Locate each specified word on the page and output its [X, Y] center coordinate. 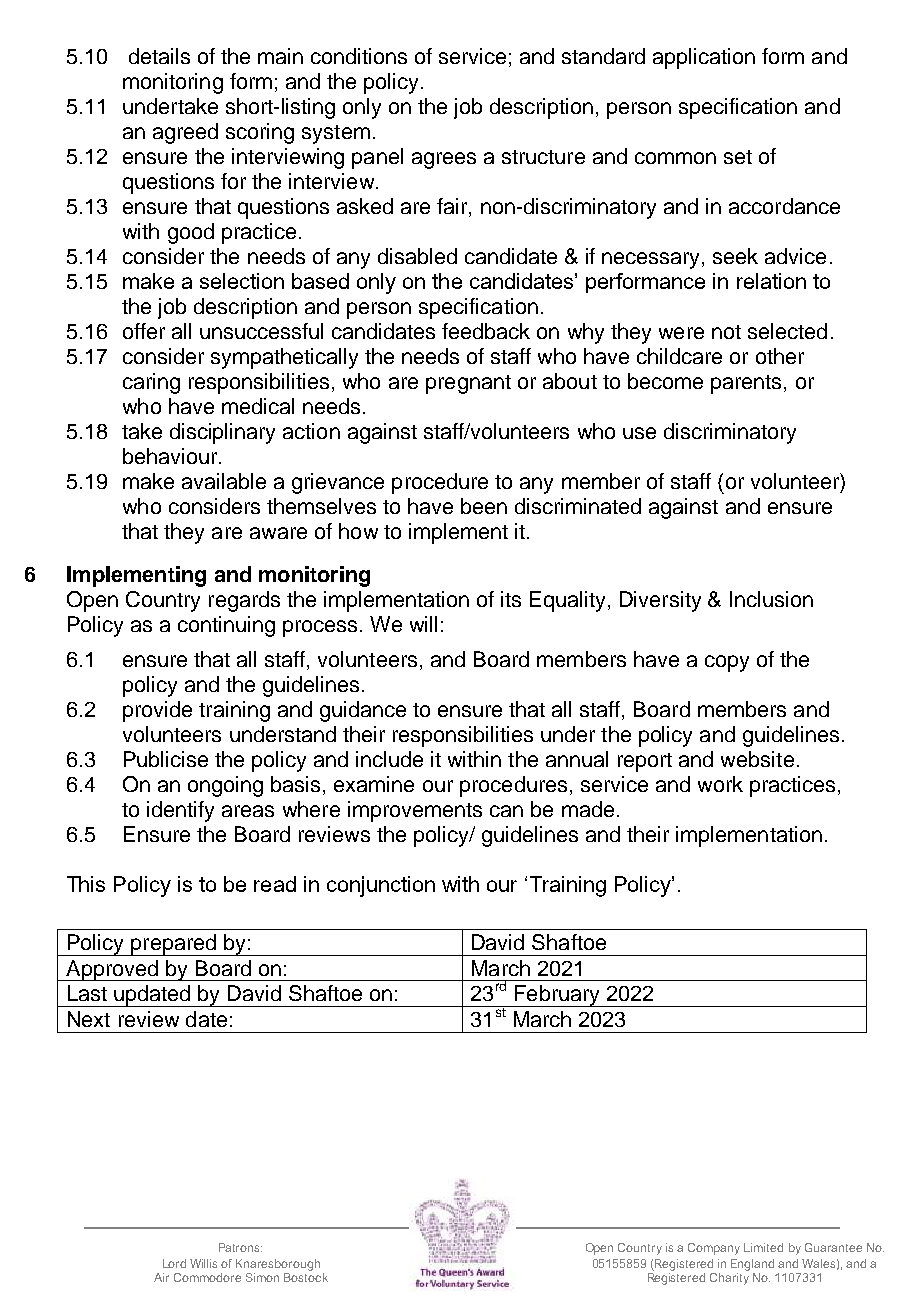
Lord [174, 1263]
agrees [444, 160]
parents [746, 384]
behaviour [171, 456]
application [704, 58]
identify [180, 811]
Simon [262, 1277]
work [720, 784]
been [484, 506]
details [159, 56]
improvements [415, 811]
